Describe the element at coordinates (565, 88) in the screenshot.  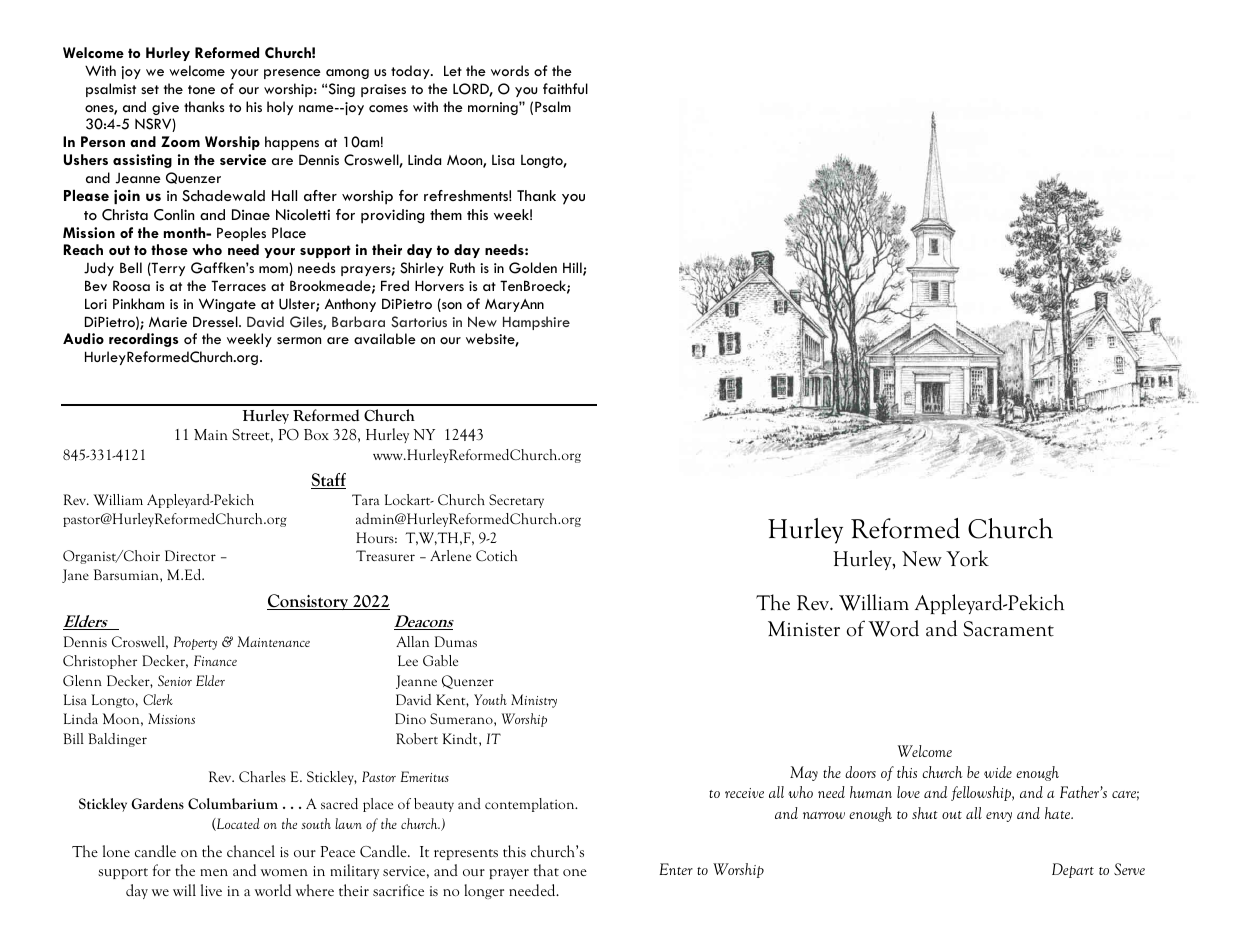
I see `faithful` at that location.
